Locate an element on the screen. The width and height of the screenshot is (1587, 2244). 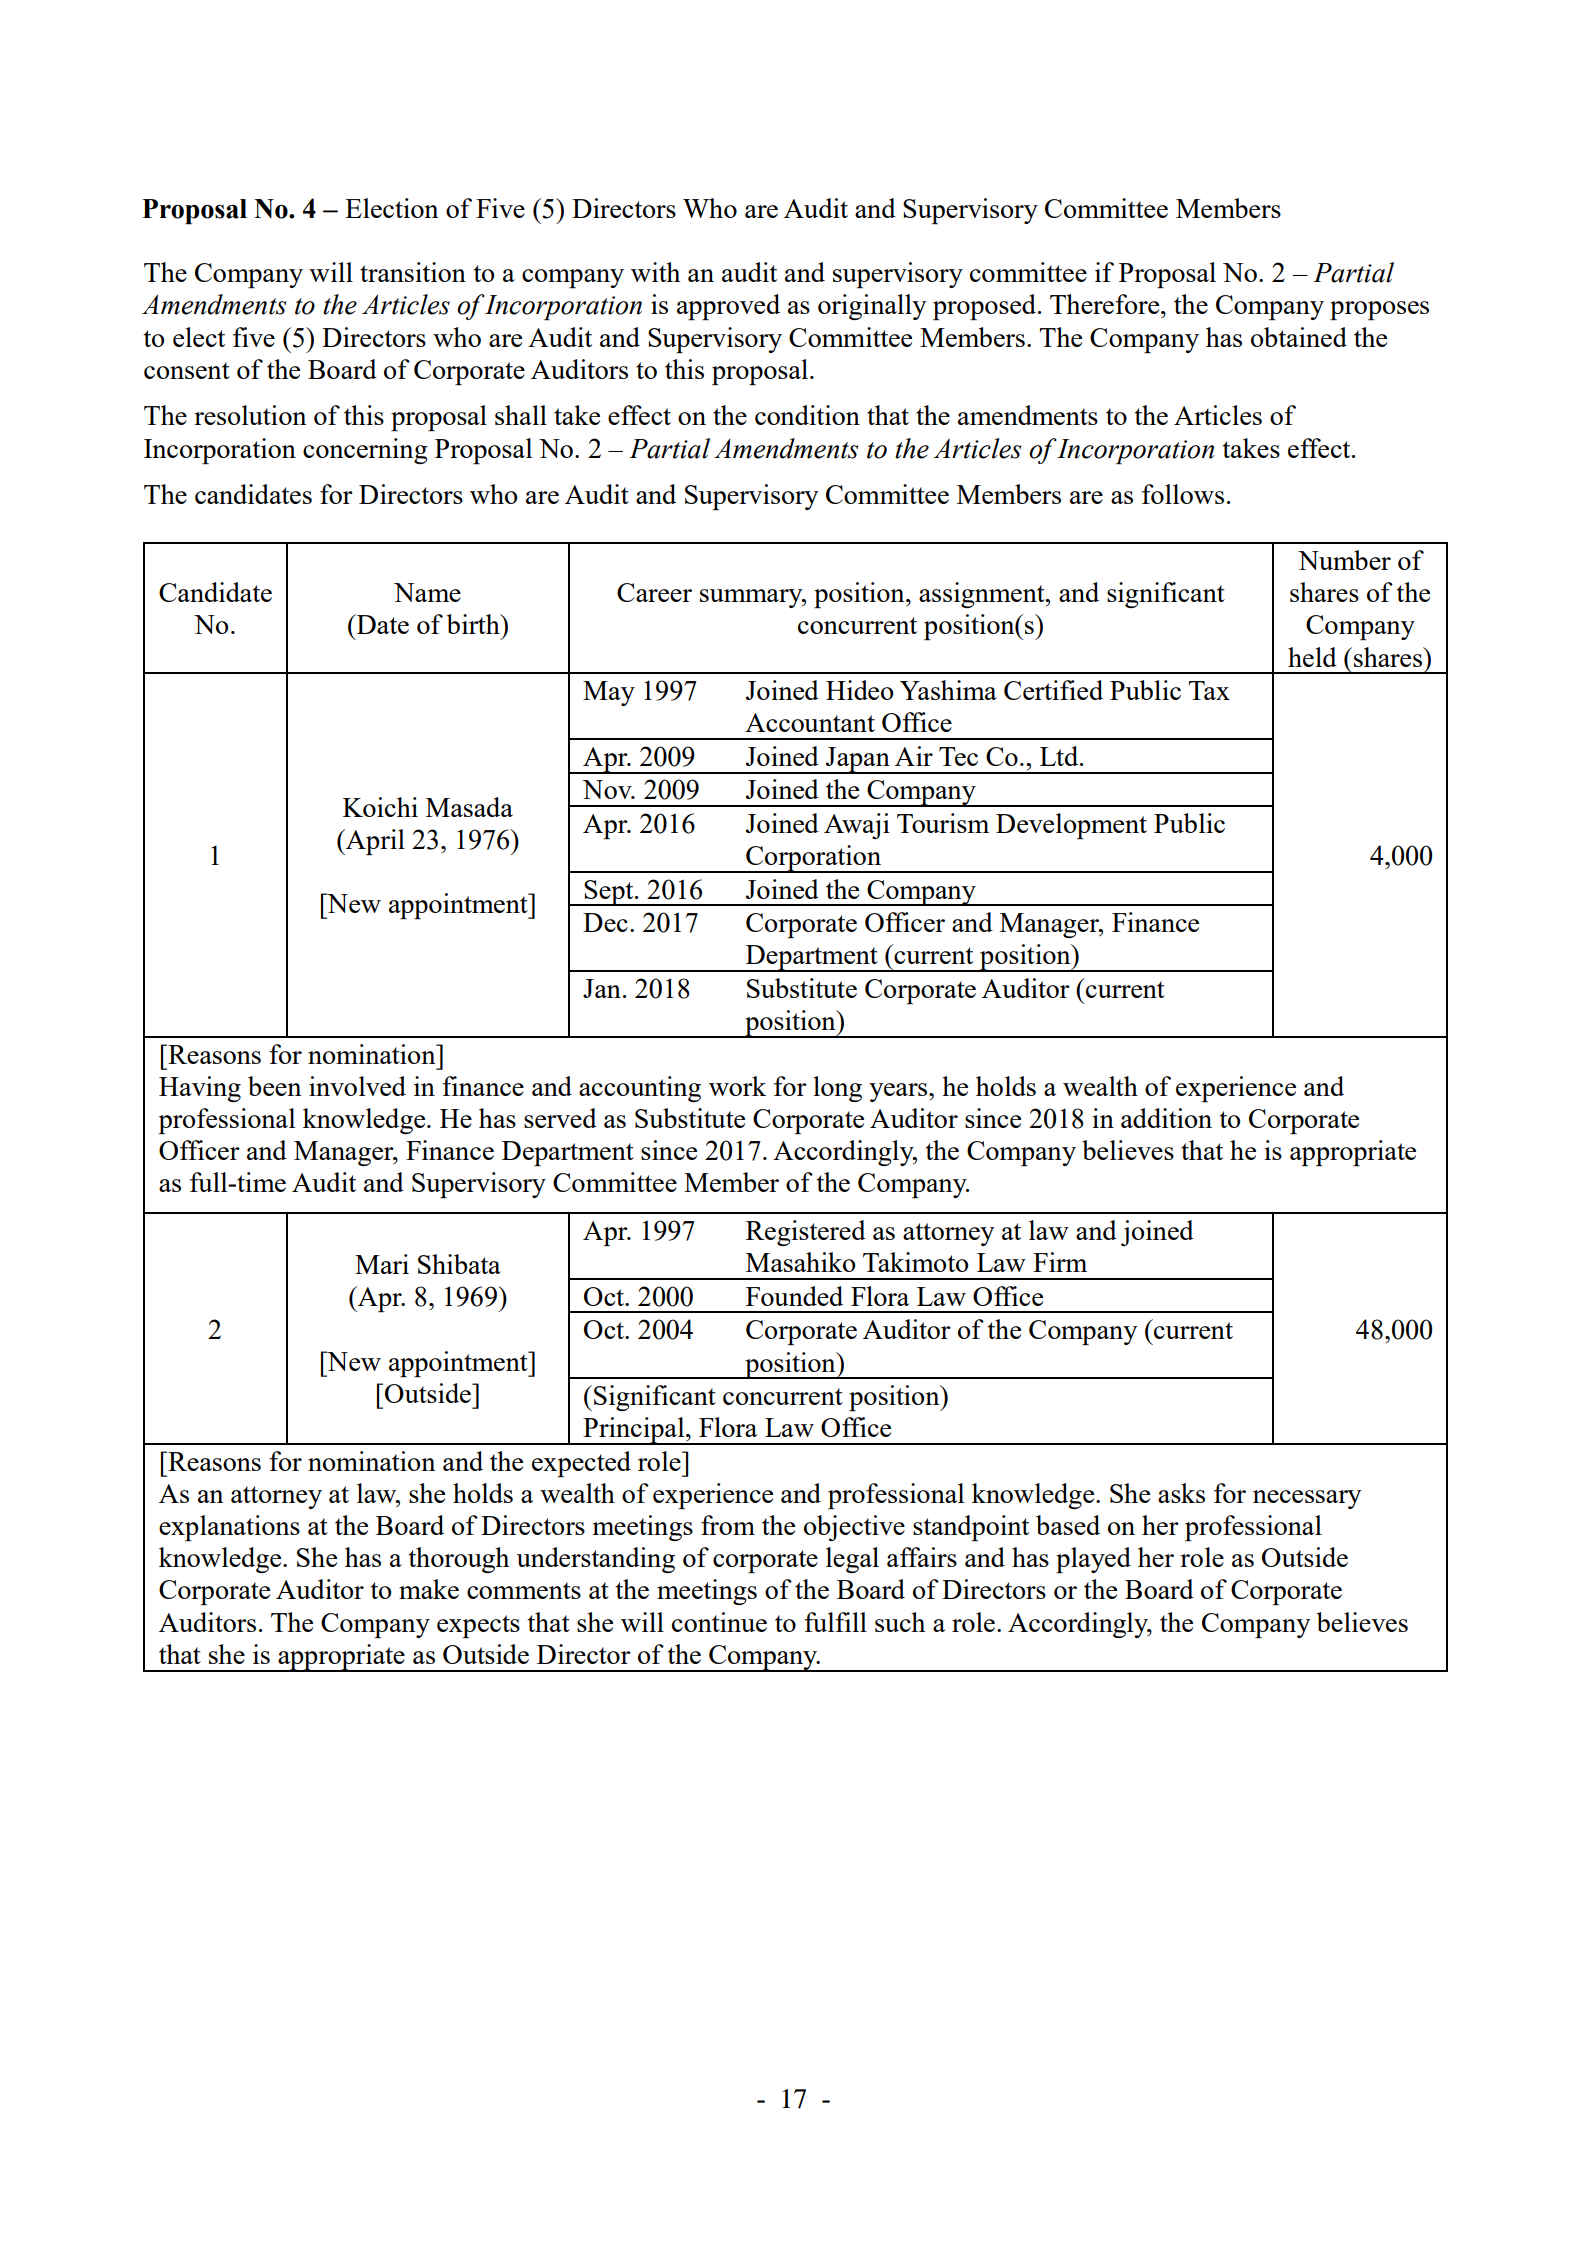
Founded is located at coordinates (794, 1296).
